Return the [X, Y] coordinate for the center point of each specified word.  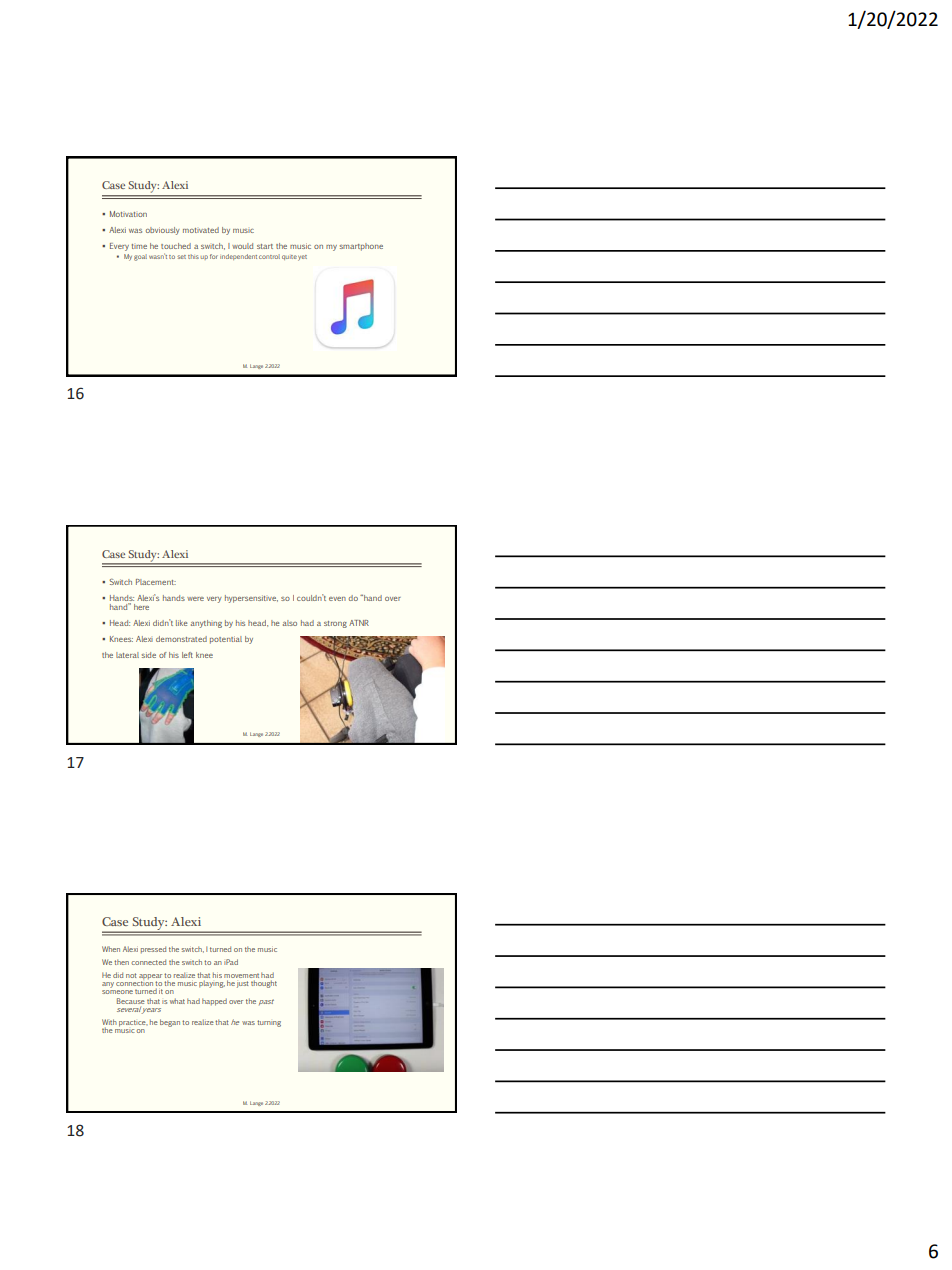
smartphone [361, 247]
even [337, 599]
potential [226, 640]
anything [206, 624]
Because [131, 1001]
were [195, 599]
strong [335, 624]
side [149, 655]
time [139, 246]
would [242, 246]
